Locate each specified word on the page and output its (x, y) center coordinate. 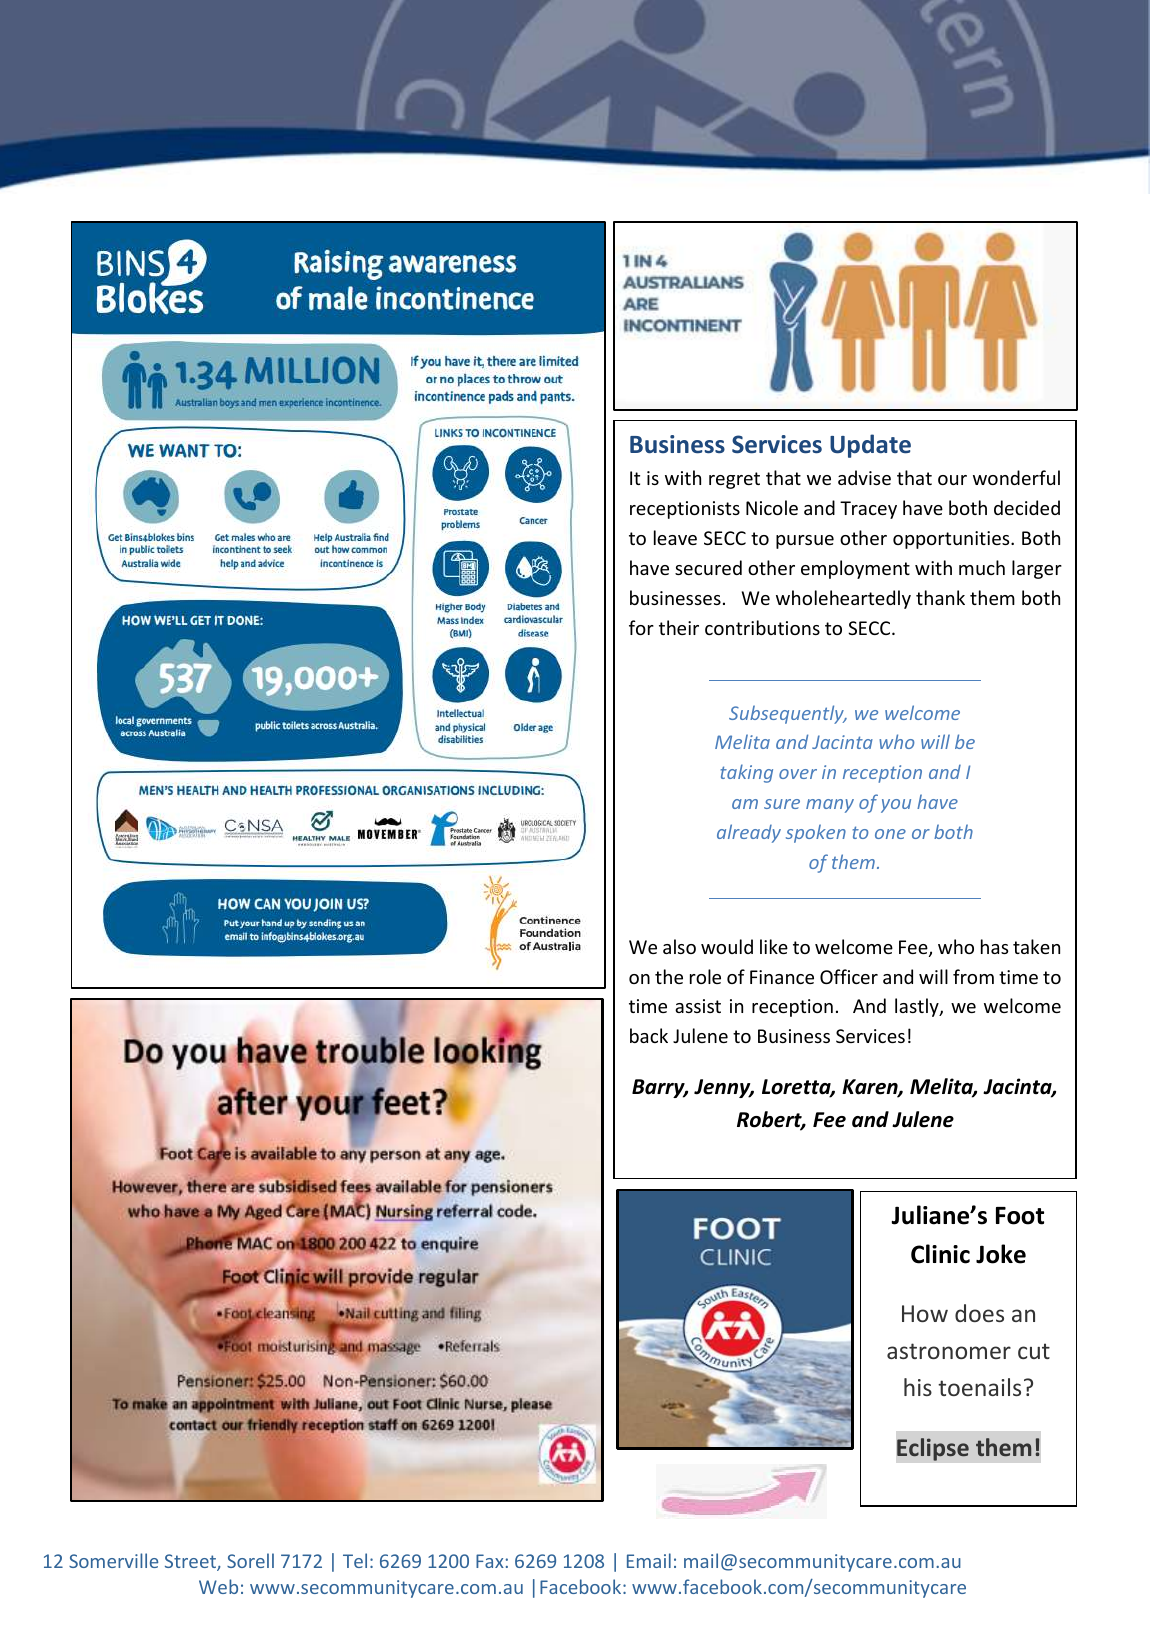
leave (675, 537)
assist (698, 1006)
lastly (918, 1007)
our (952, 480)
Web (218, 1586)
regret (734, 480)
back (649, 1035)
